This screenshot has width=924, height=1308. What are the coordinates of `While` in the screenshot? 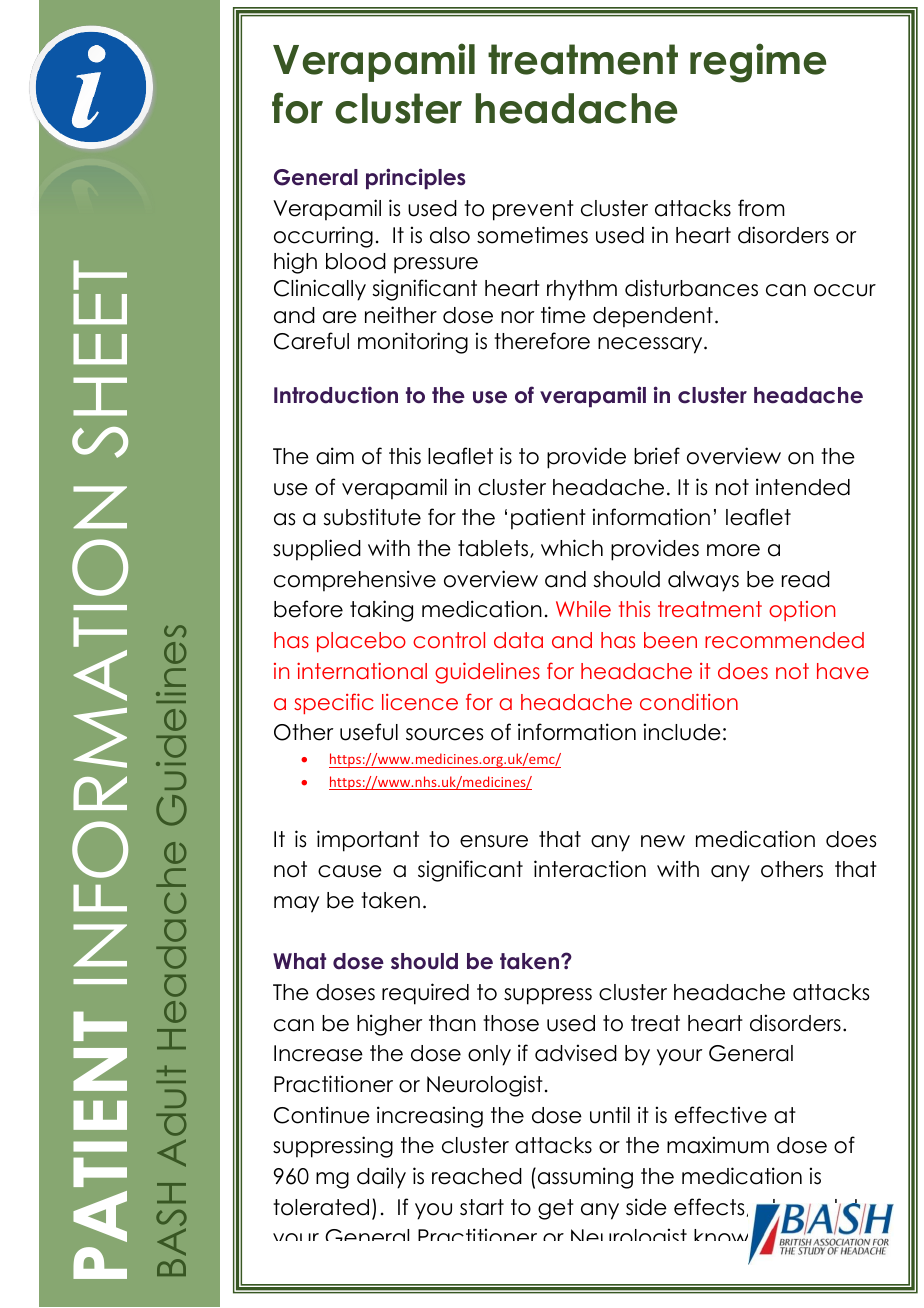 It's located at (583, 609).
